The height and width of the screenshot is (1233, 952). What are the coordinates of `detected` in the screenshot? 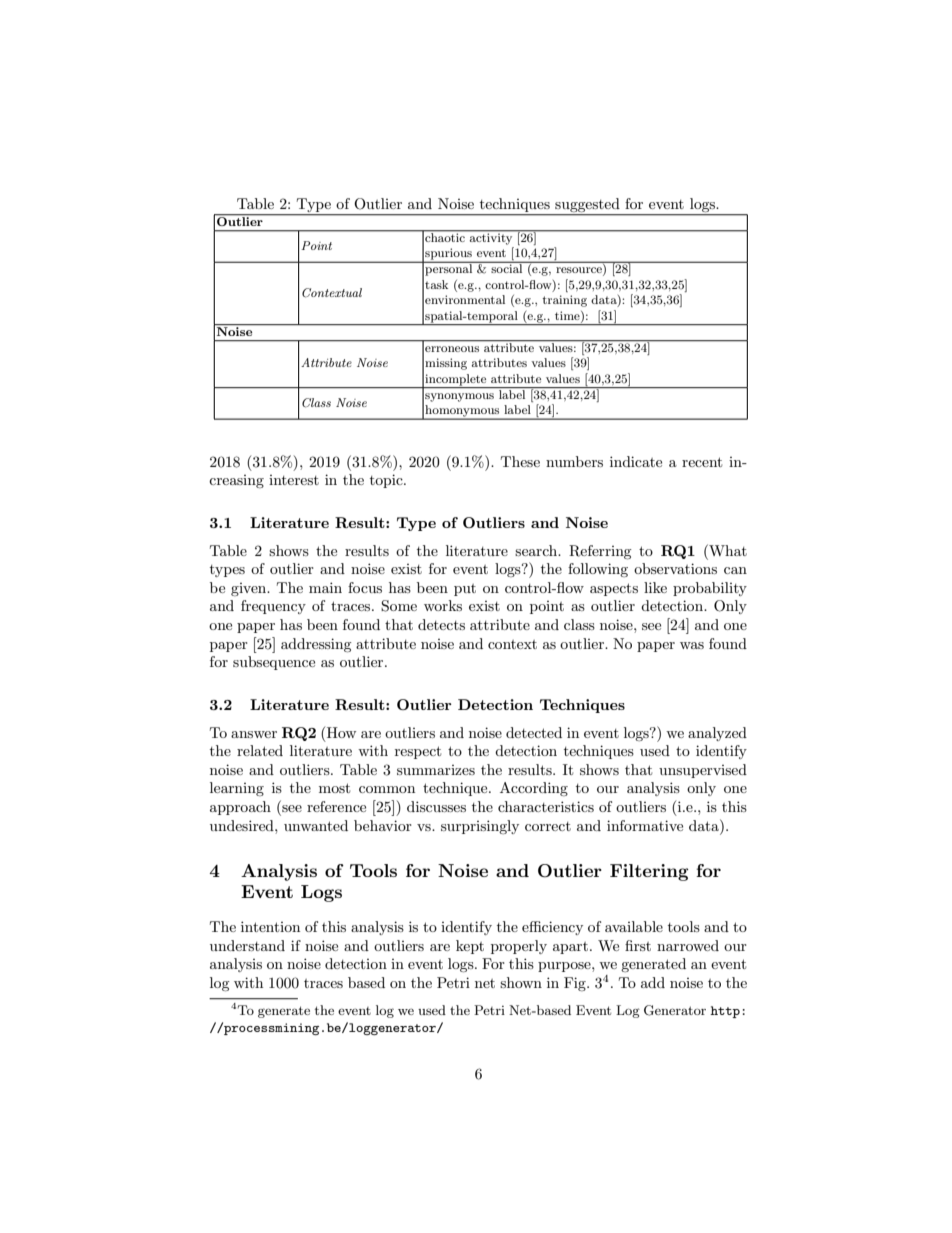 It's located at (534, 732).
